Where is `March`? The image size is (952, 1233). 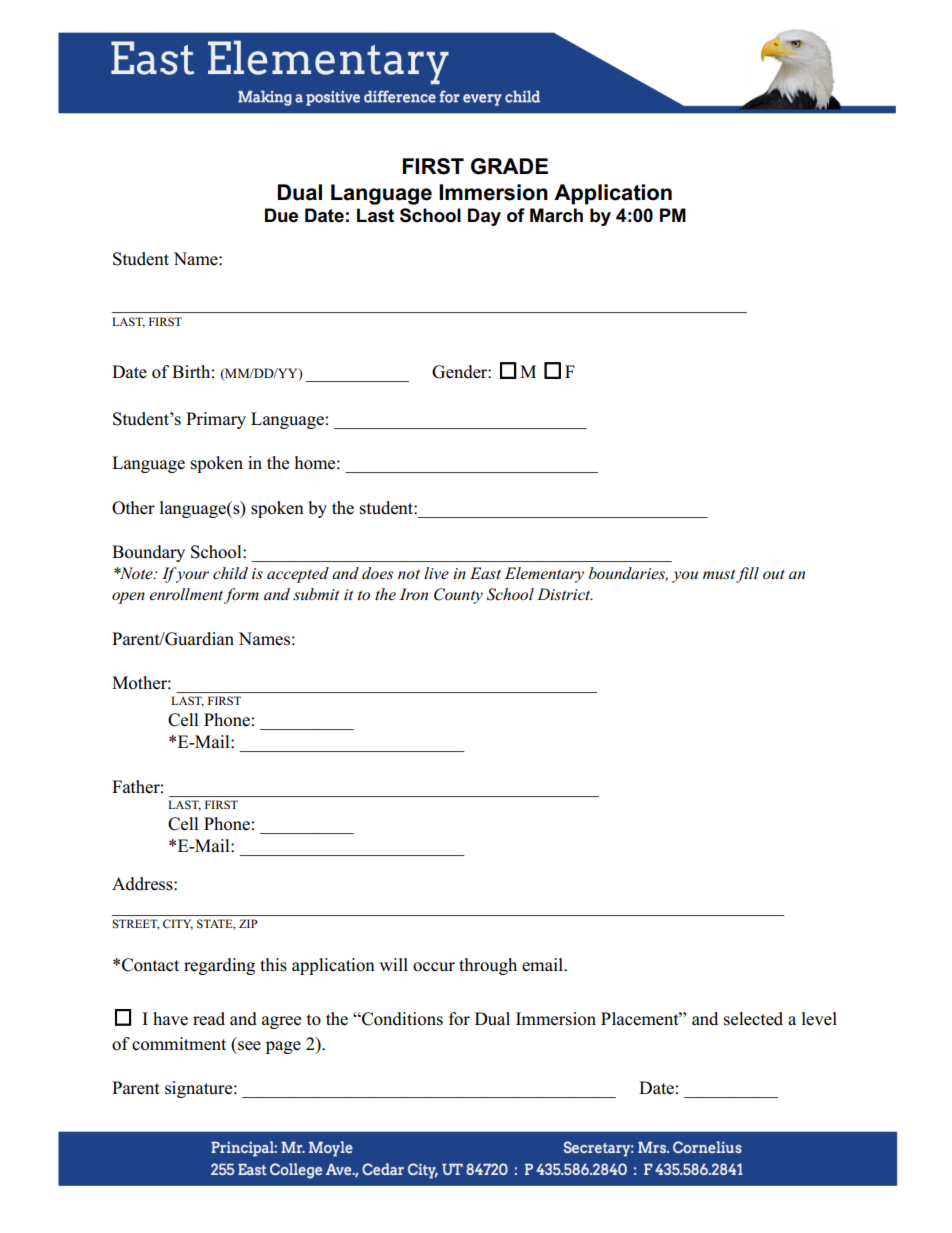 March is located at coordinates (556, 215).
